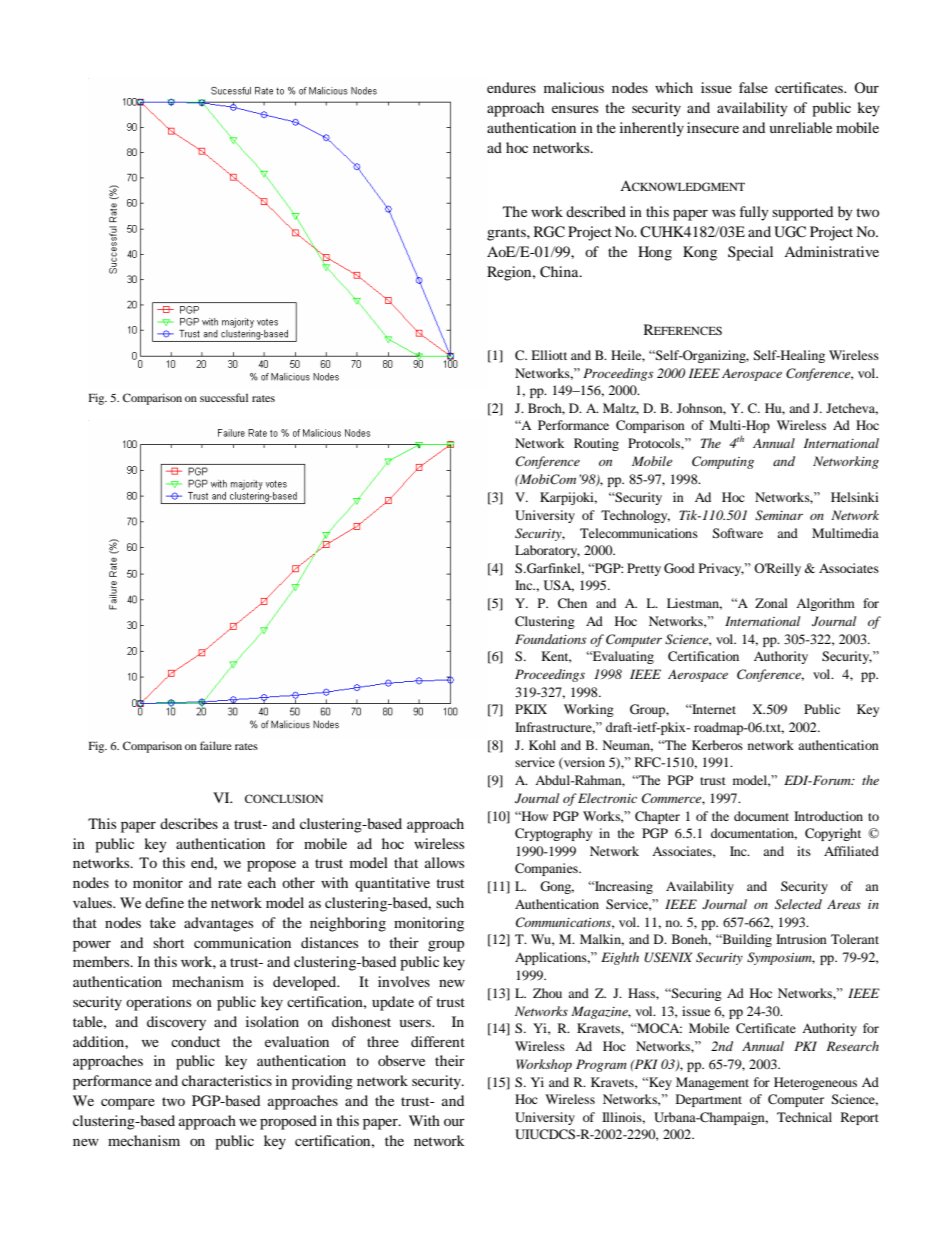  What do you see at coordinates (559, 586) in the image?
I see `USA` at bounding box center [559, 586].
